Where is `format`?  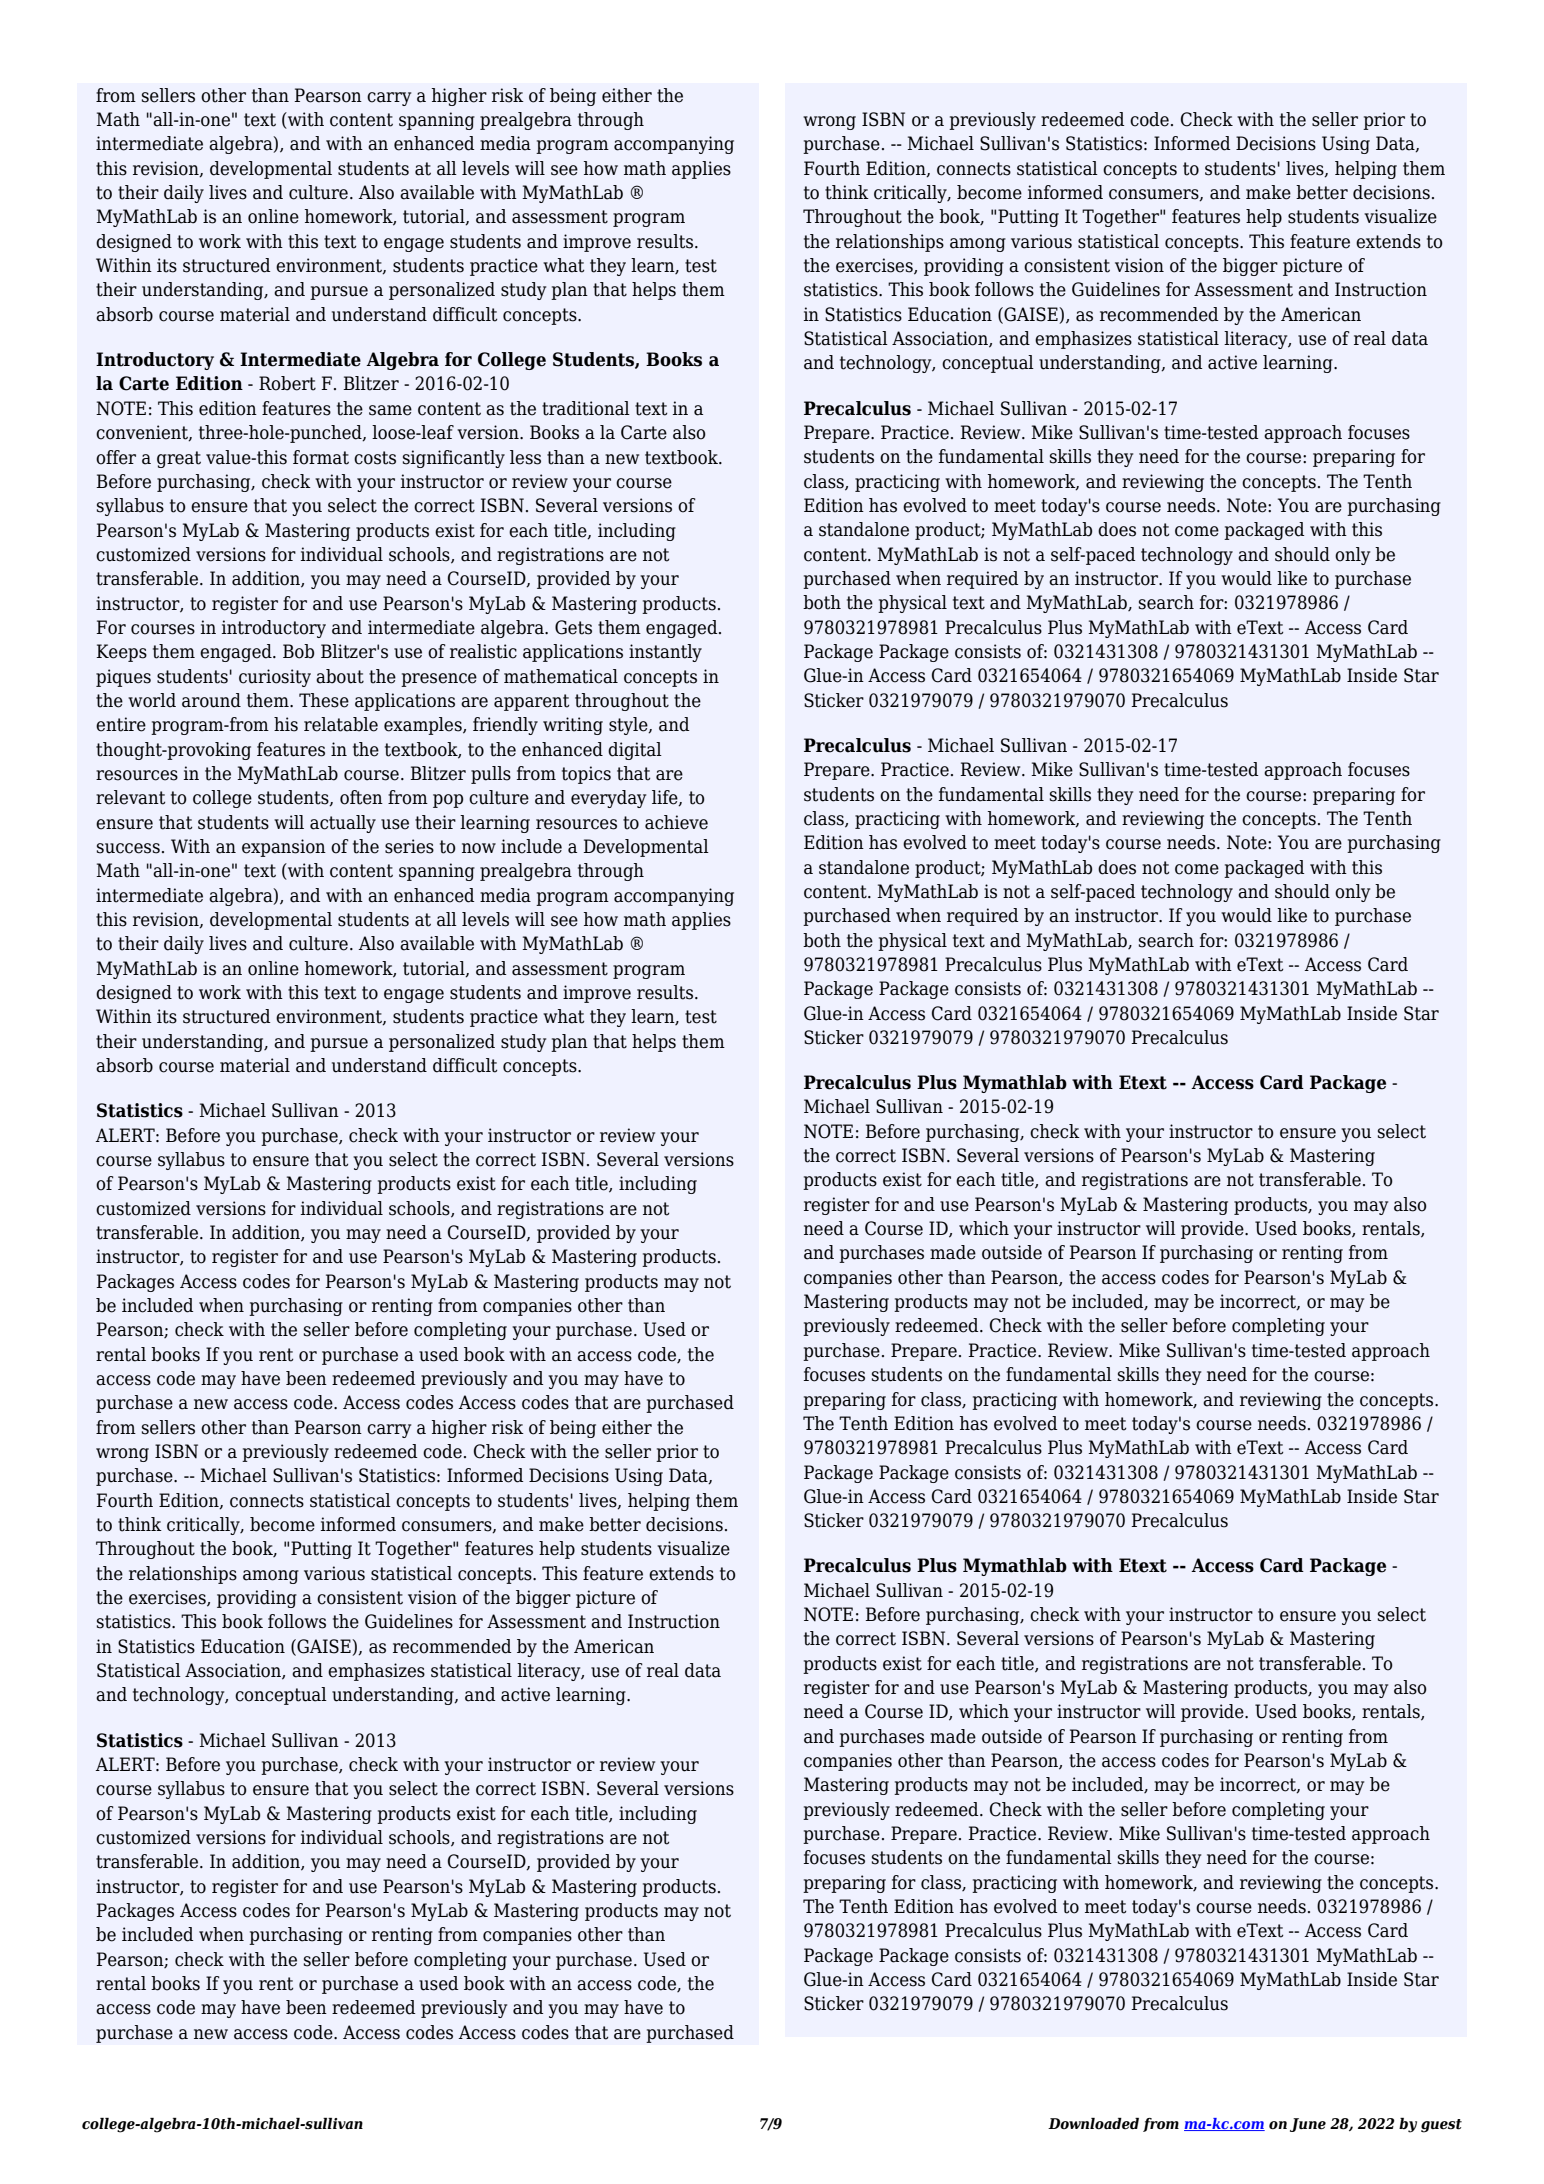
format is located at coordinates (321, 457).
